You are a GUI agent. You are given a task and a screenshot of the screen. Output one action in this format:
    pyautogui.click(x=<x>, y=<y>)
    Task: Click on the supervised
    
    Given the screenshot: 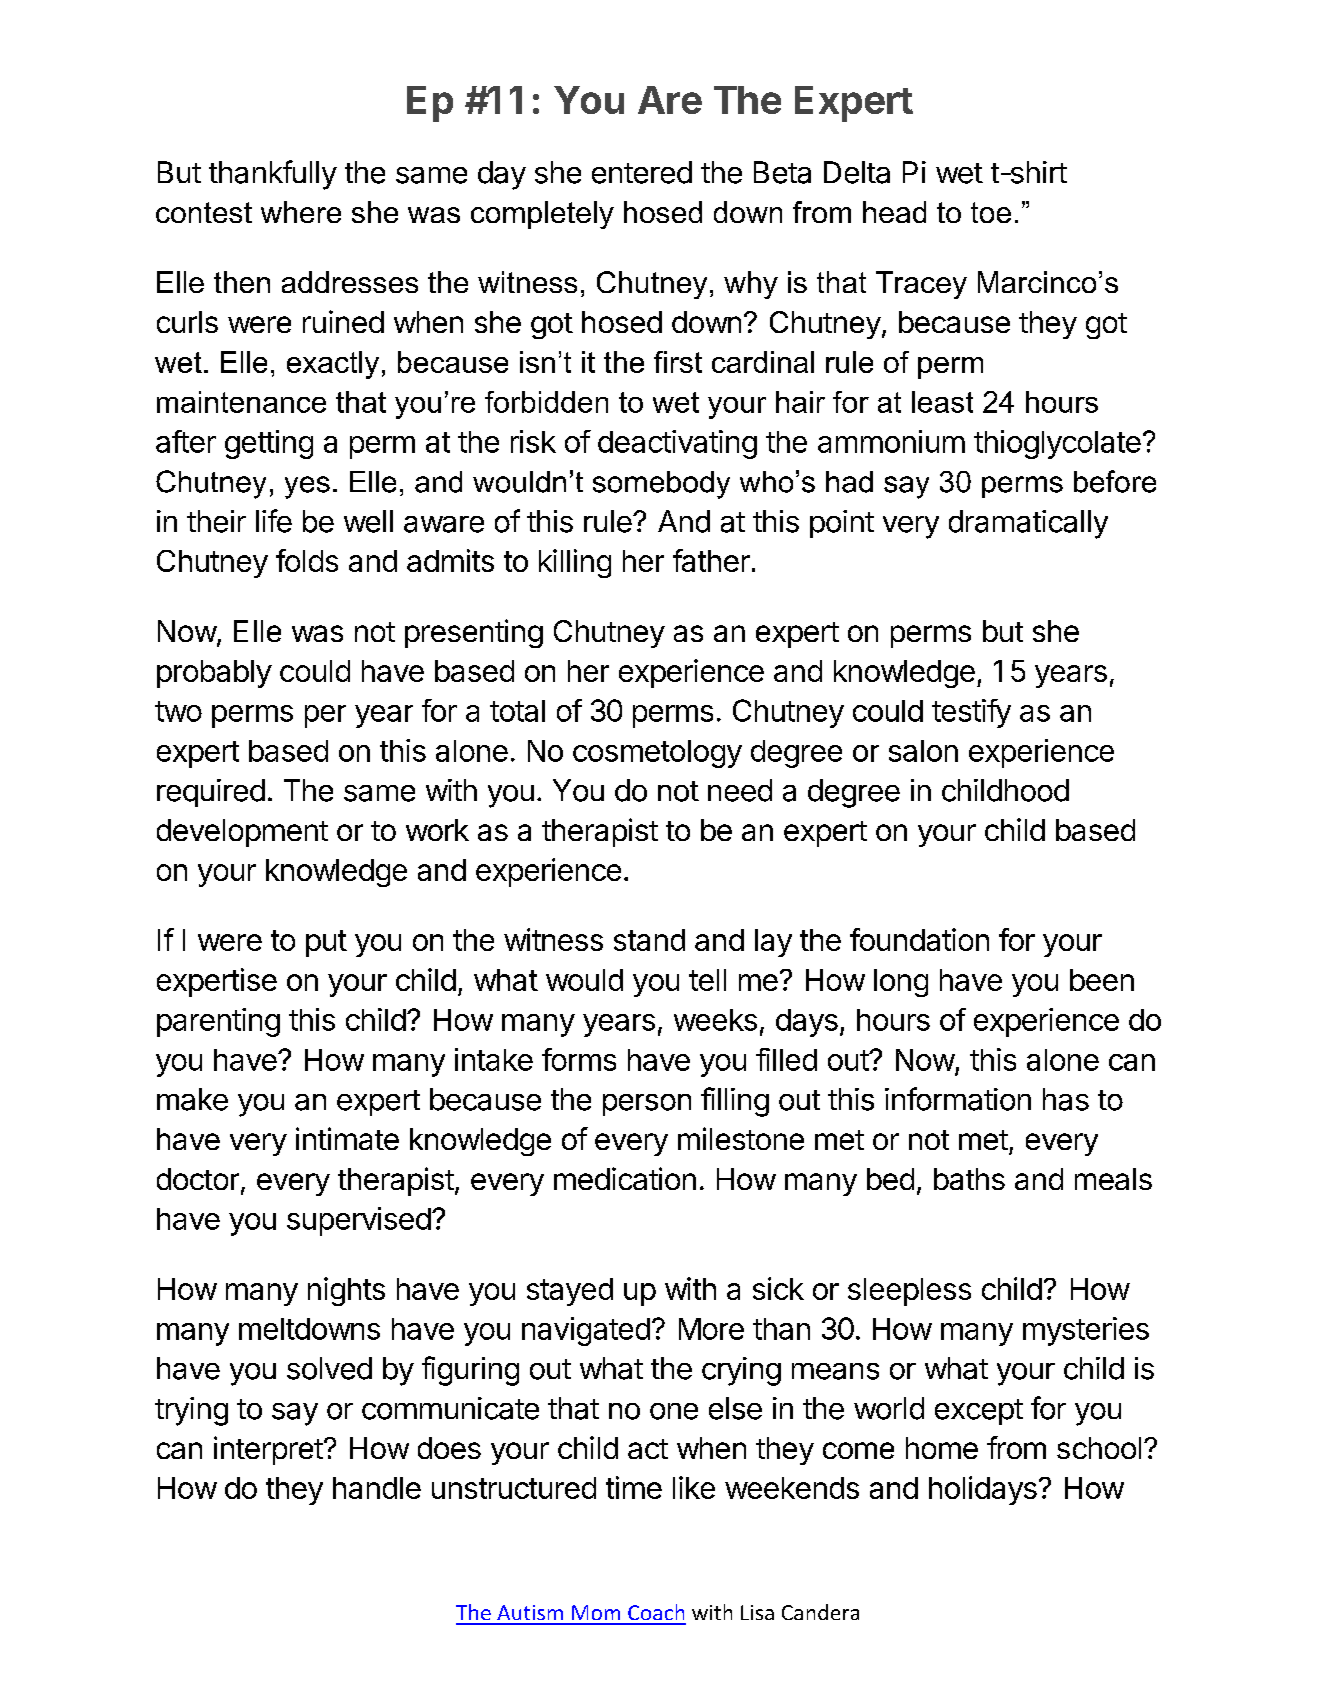 What is the action you would take?
    pyautogui.click(x=359, y=1221)
